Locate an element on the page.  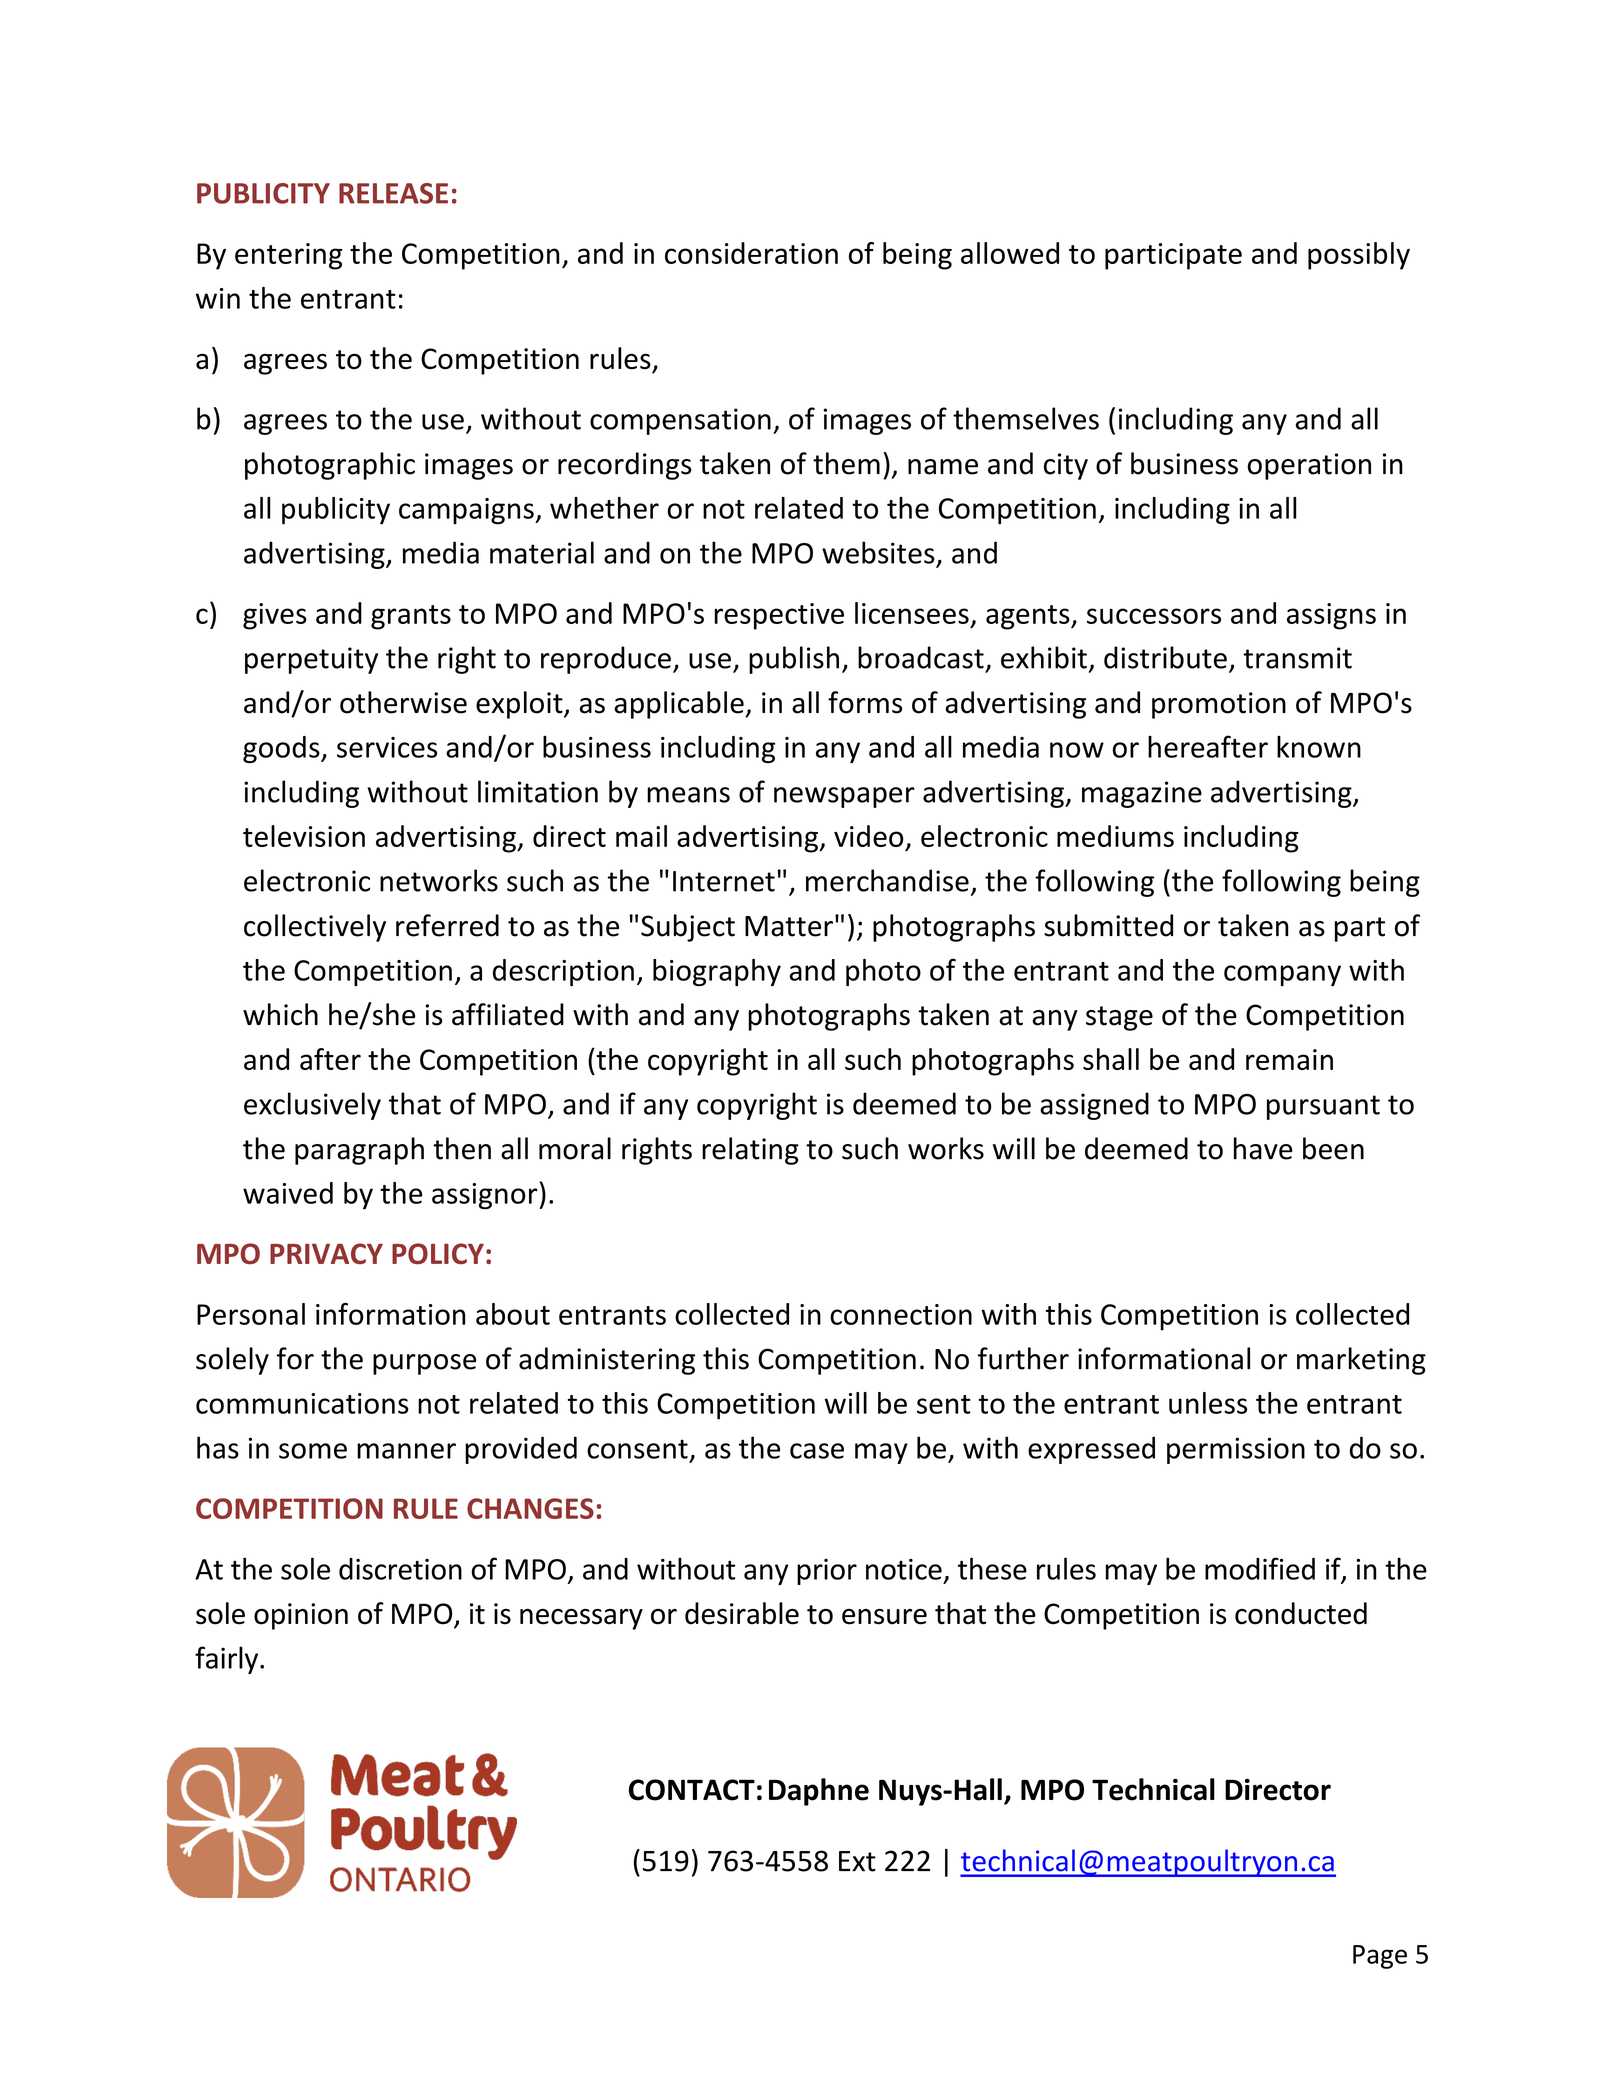
case is located at coordinates (817, 1451).
